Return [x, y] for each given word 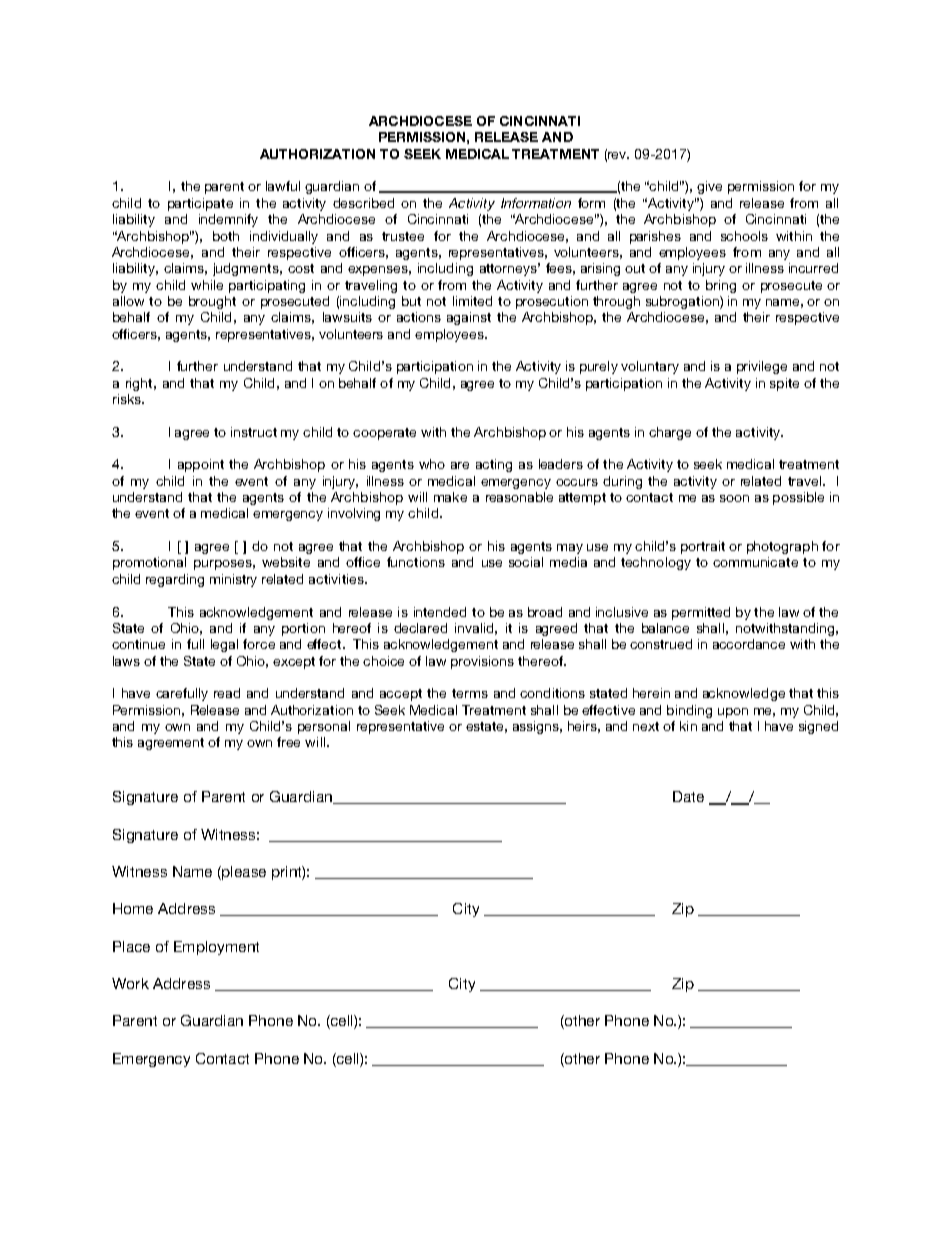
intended [440, 612]
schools [744, 236]
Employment [216, 948]
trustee [403, 236]
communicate [755, 562]
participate [200, 204]
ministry [233, 580]
